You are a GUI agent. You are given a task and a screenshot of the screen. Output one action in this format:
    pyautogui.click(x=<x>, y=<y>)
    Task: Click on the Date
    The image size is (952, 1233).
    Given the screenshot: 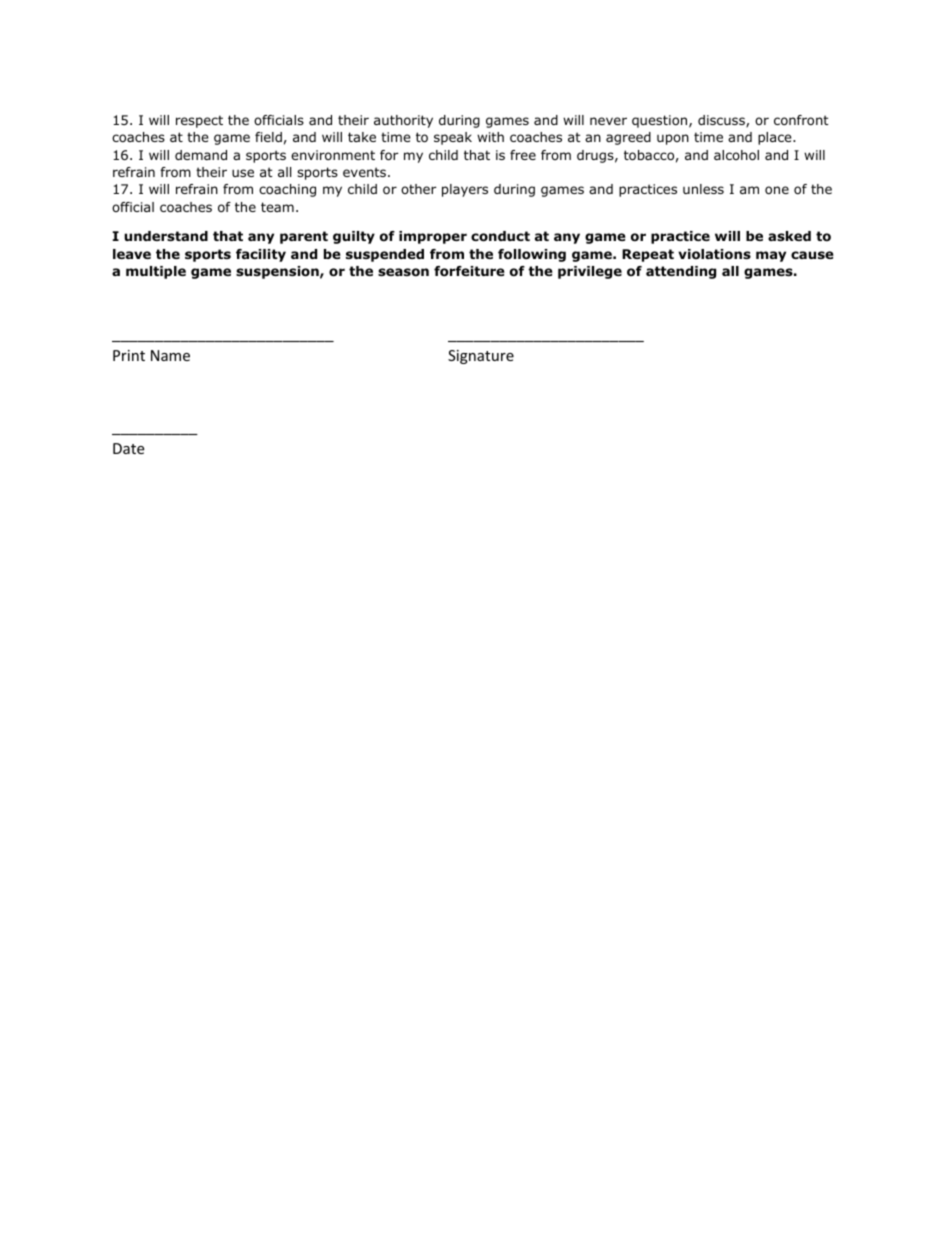 What is the action you would take?
    pyautogui.click(x=128, y=448)
